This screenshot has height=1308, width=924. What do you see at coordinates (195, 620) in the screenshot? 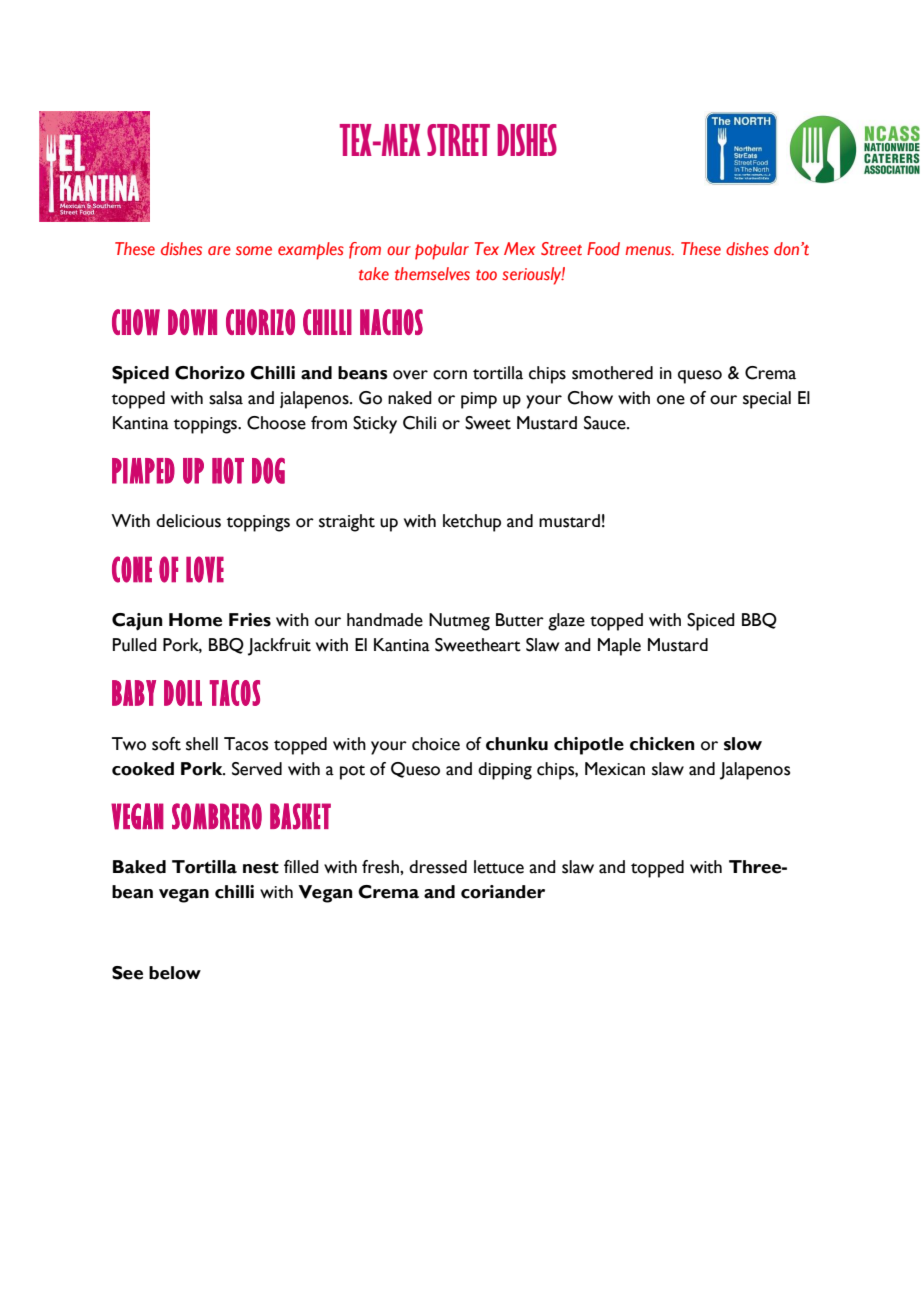
I see `Home` at bounding box center [195, 620].
